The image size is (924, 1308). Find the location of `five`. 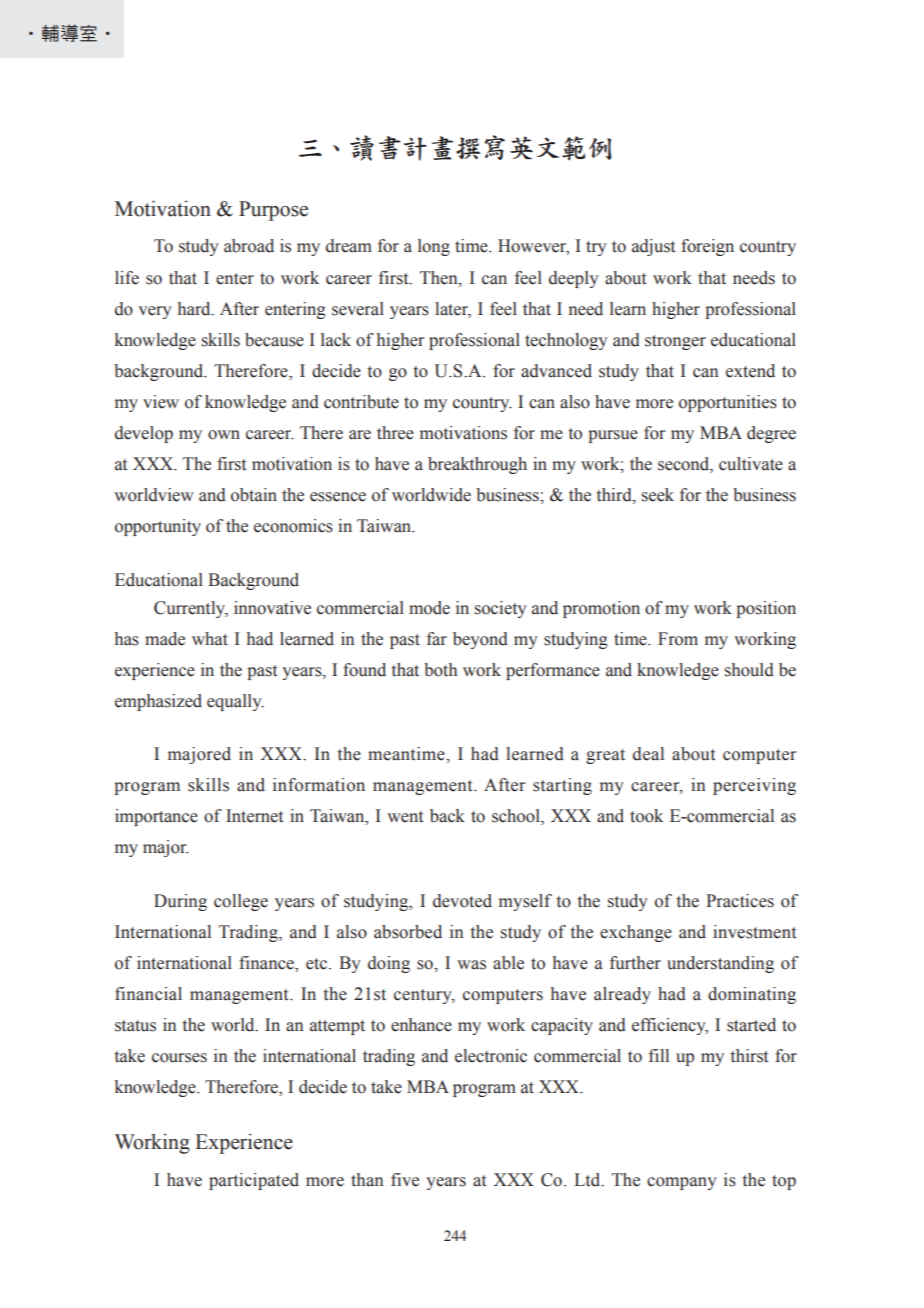

five is located at coordinates (405, 1180).
